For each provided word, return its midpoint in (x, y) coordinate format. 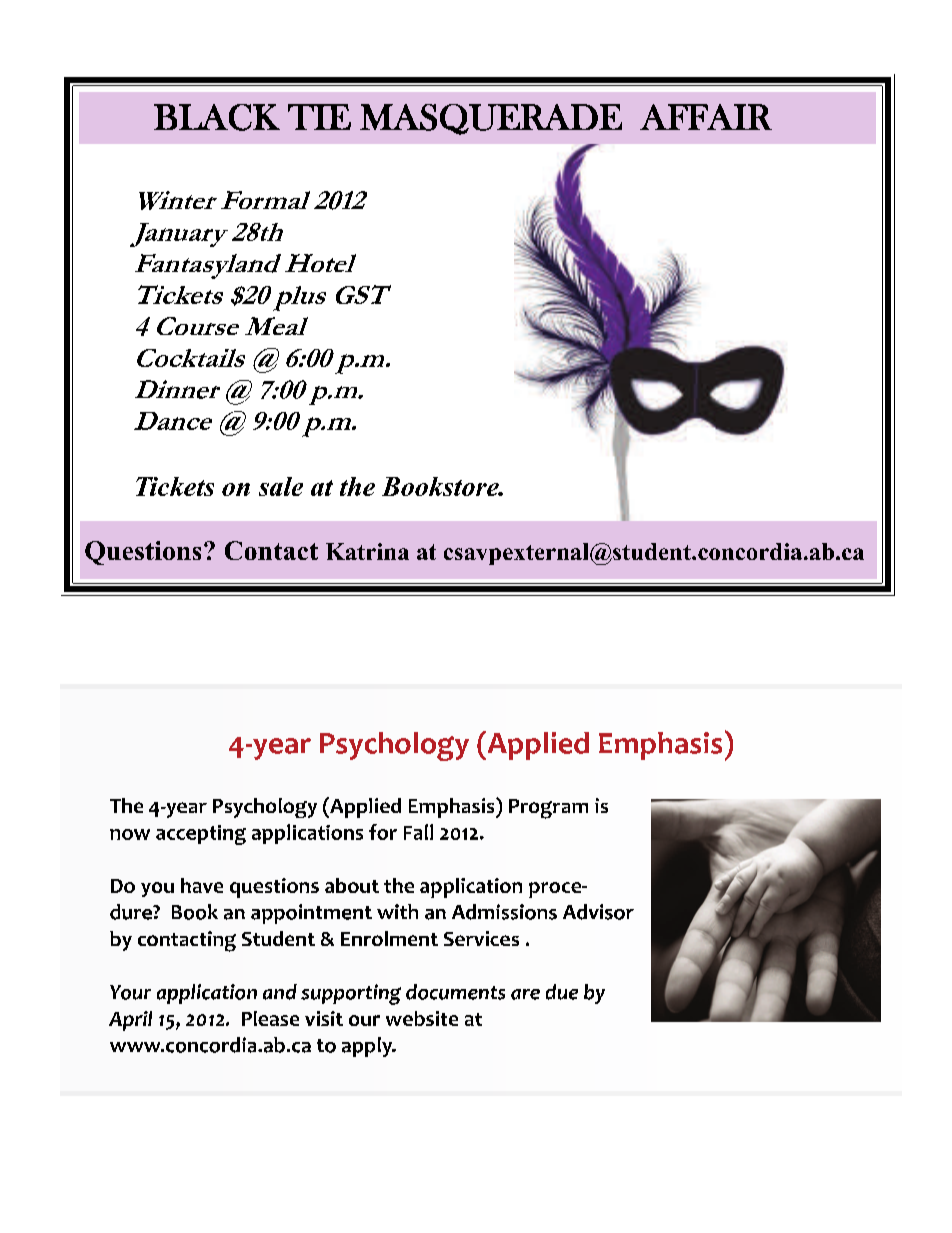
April (130, 1021)
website (422, 1018)
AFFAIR (706, 117)
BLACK (217, 117)
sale (281, 486)
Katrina (367, 551)
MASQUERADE (491, 119)
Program (548, 809)
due (562, 992)
